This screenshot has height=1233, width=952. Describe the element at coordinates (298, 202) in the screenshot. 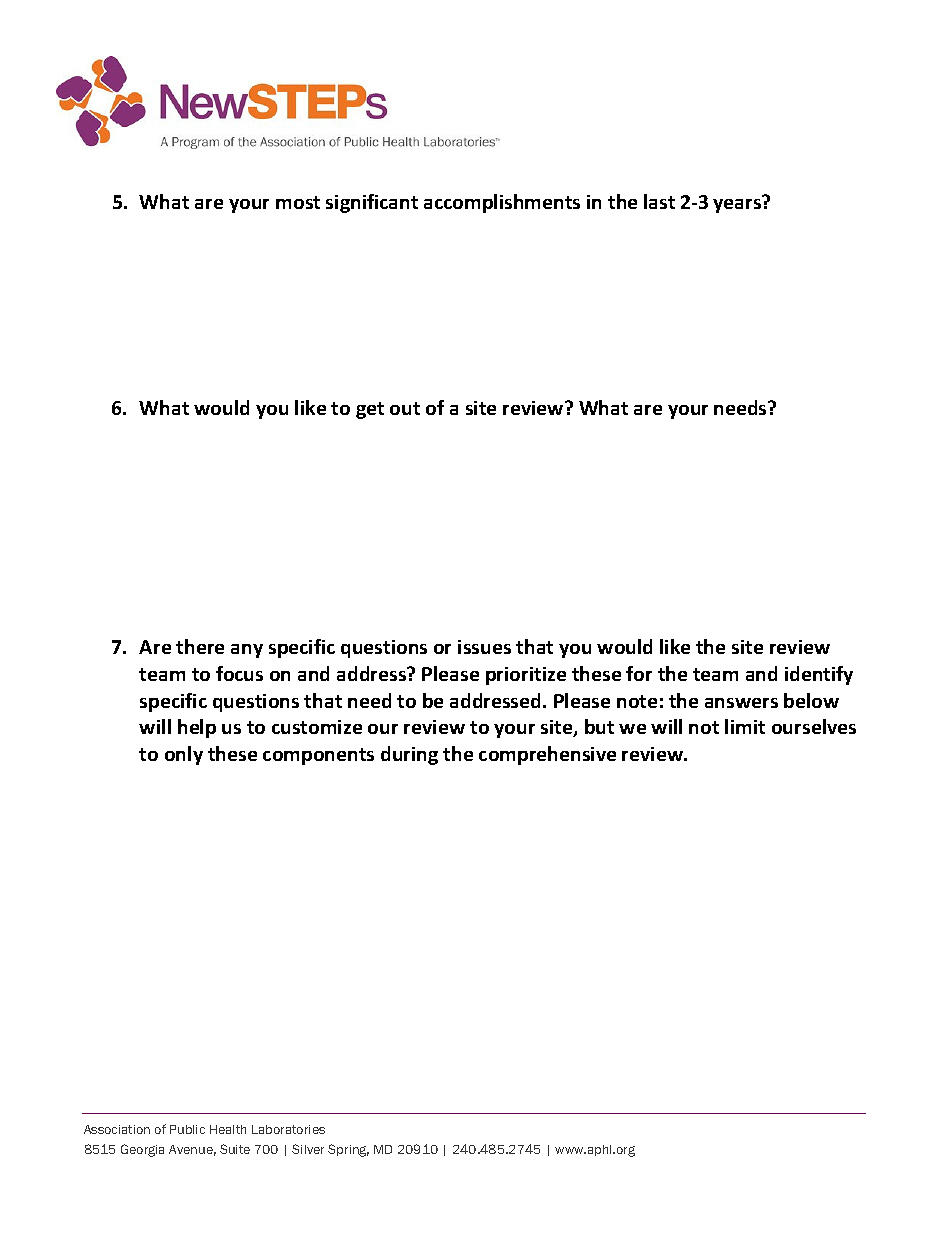

I see `most` at that location.
